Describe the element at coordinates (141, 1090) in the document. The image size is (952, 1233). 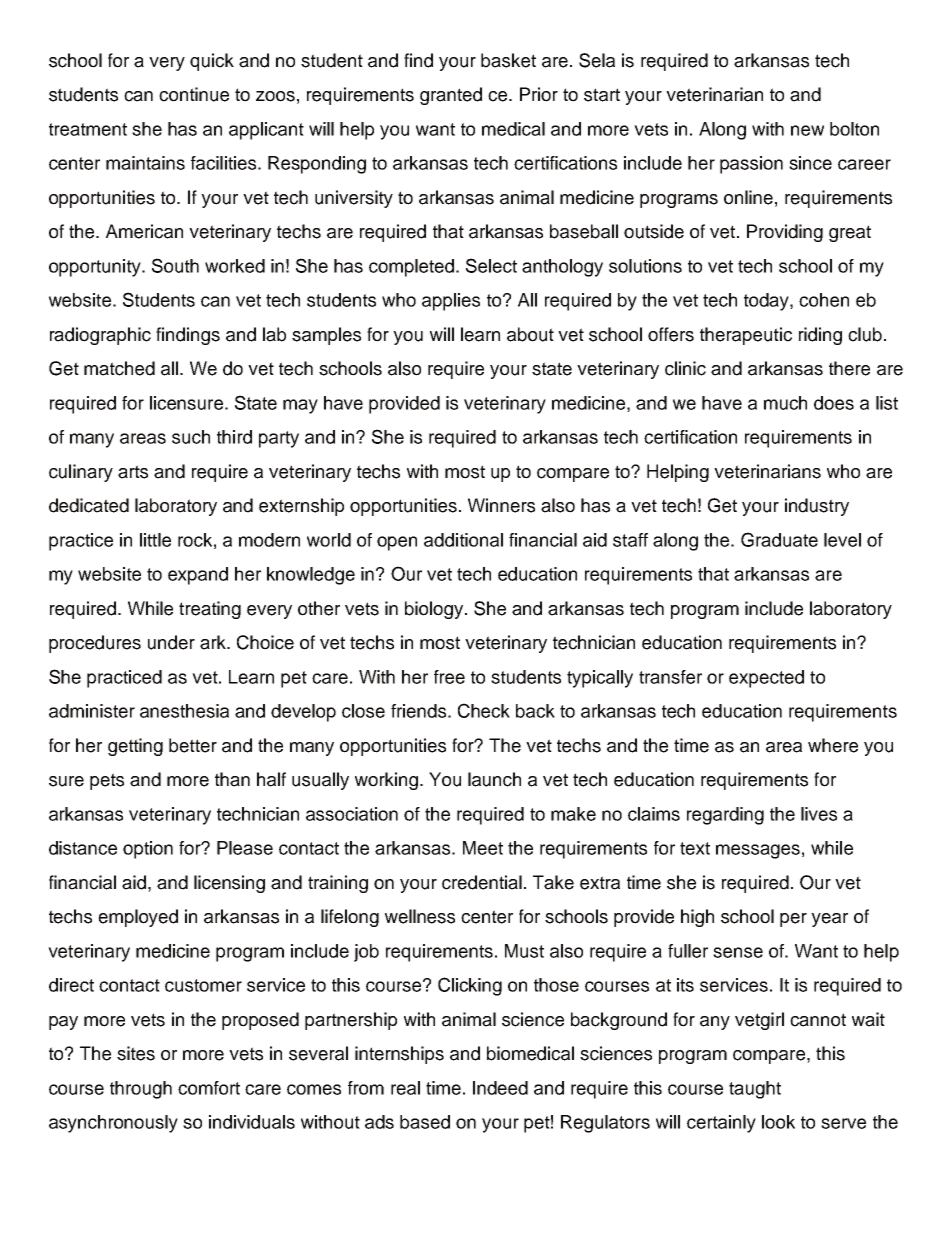
I see `through` at that location.
